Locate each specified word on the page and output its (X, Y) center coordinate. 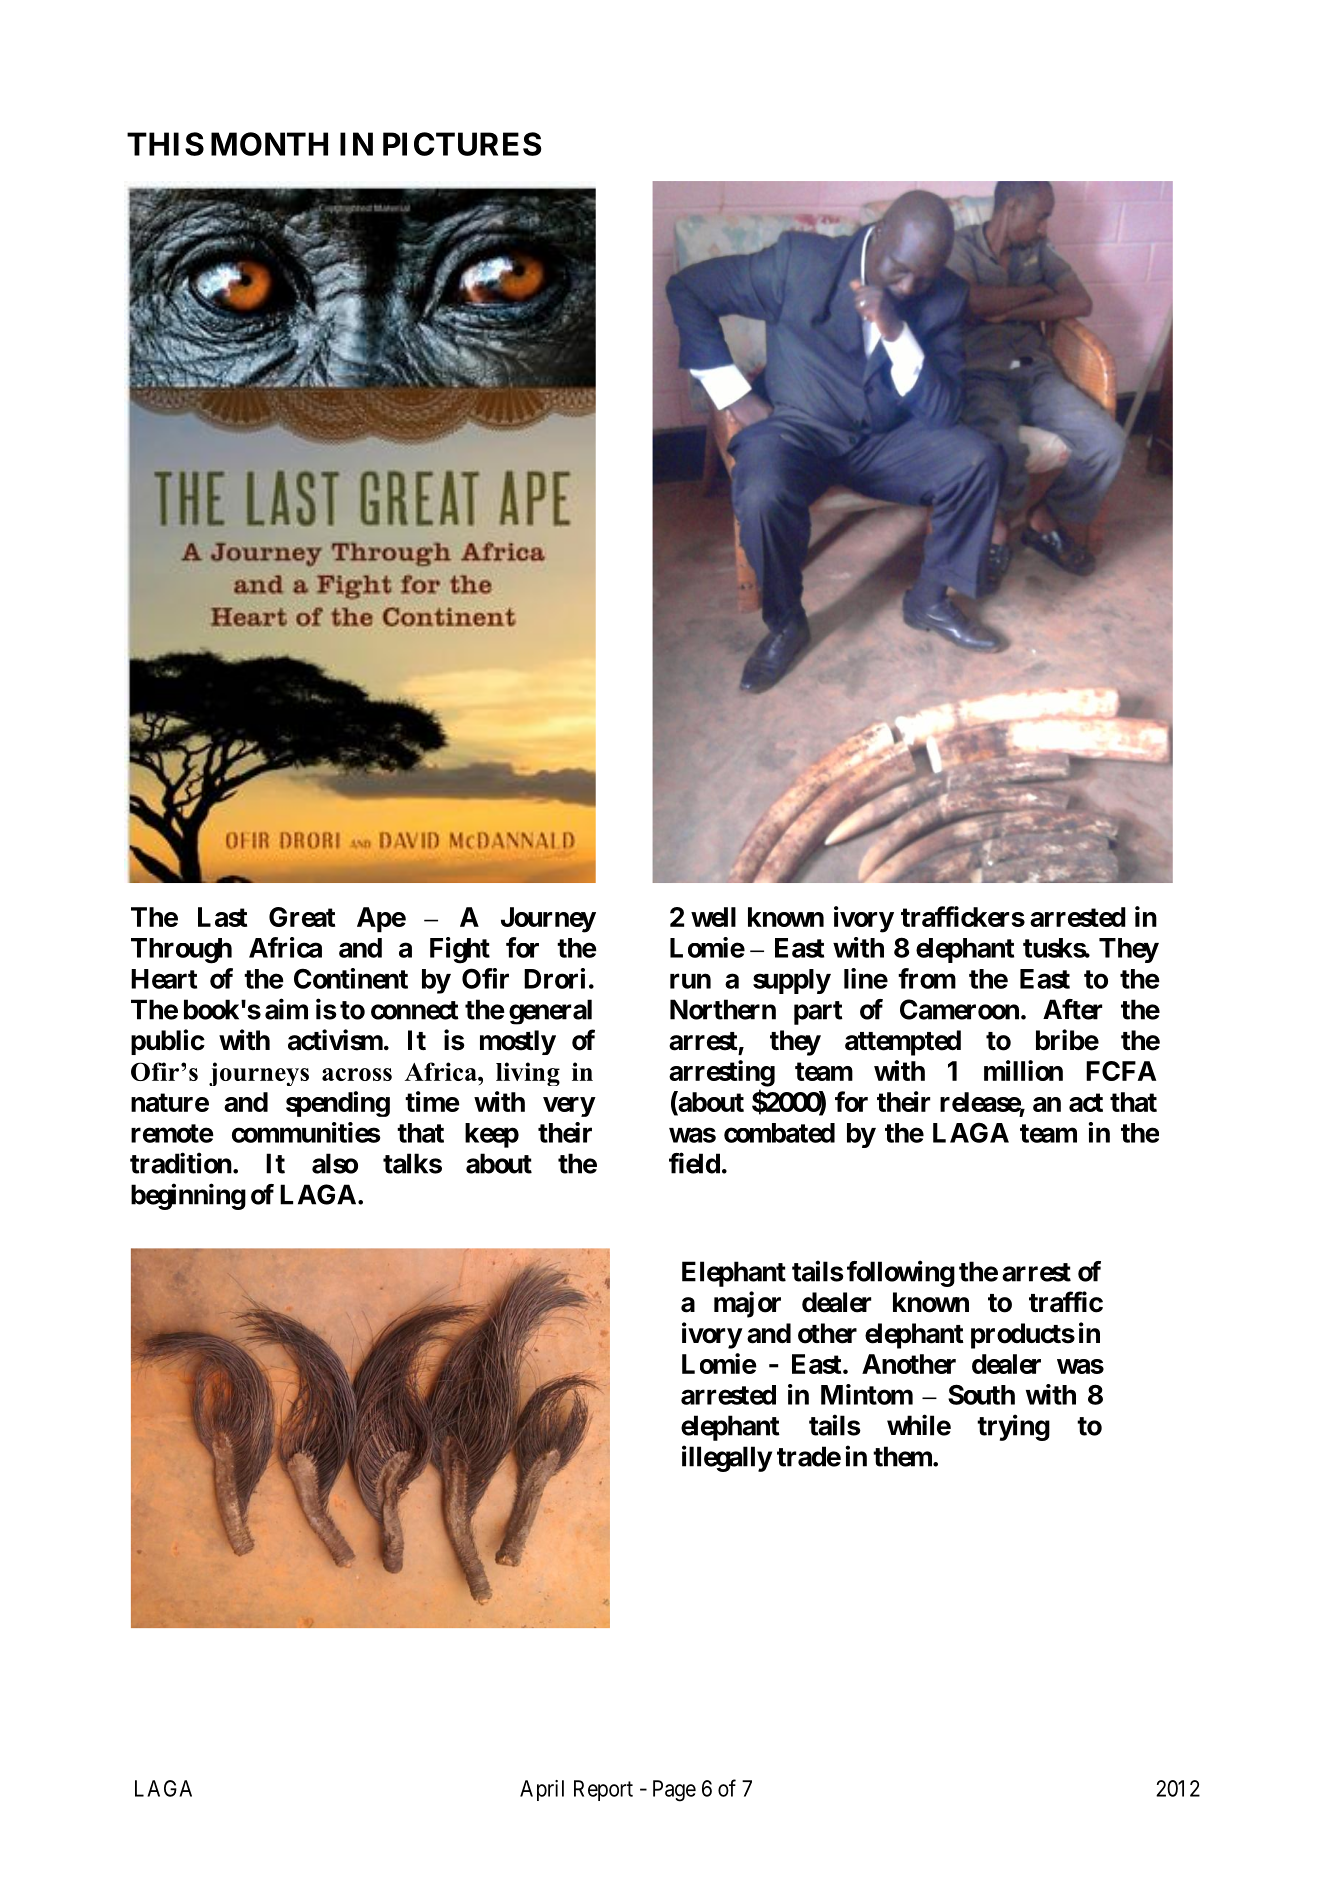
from (927, 978)
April (542, 1790)
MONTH (269, 144)
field (694, 1163)
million (1023, 1070)
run (690, 981)
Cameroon (959, 1009)
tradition (181, 1163)
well (713, 917)
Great (302, 917)
